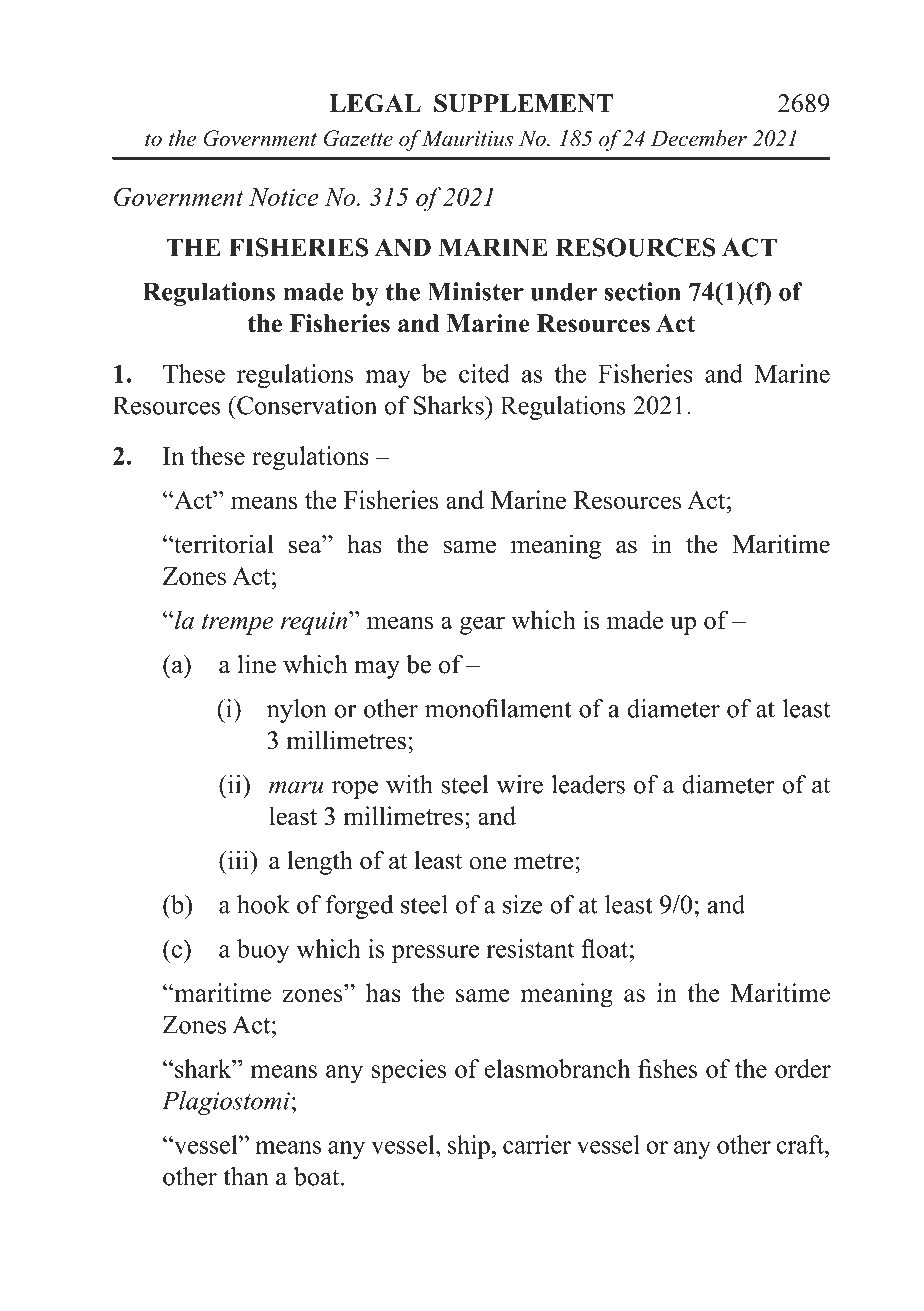 The width and height of the screenshot is (924, 1311). I want to click on fishes, so click(668, 1068).
